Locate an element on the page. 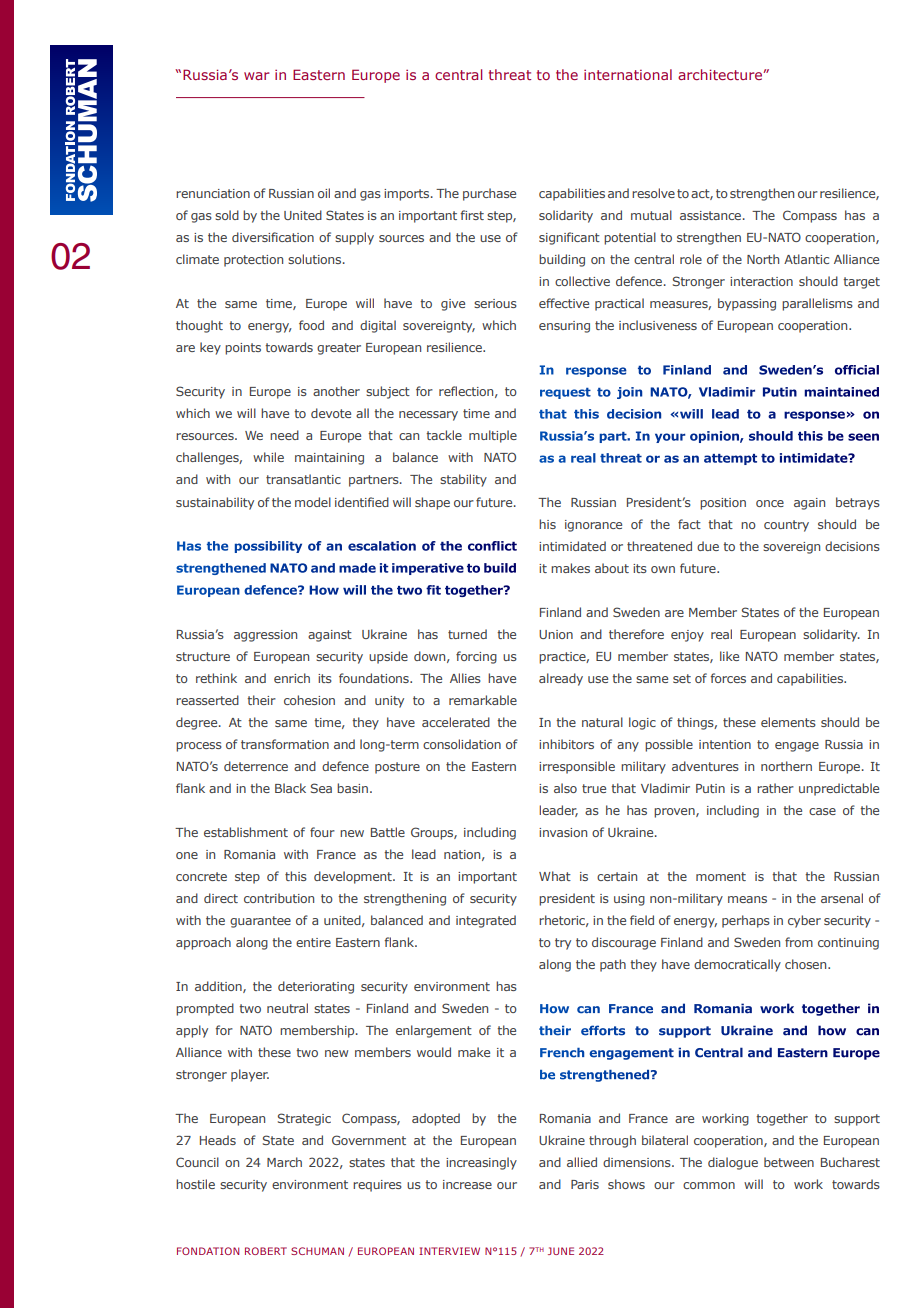  country is located at coordinates (786, 526).
